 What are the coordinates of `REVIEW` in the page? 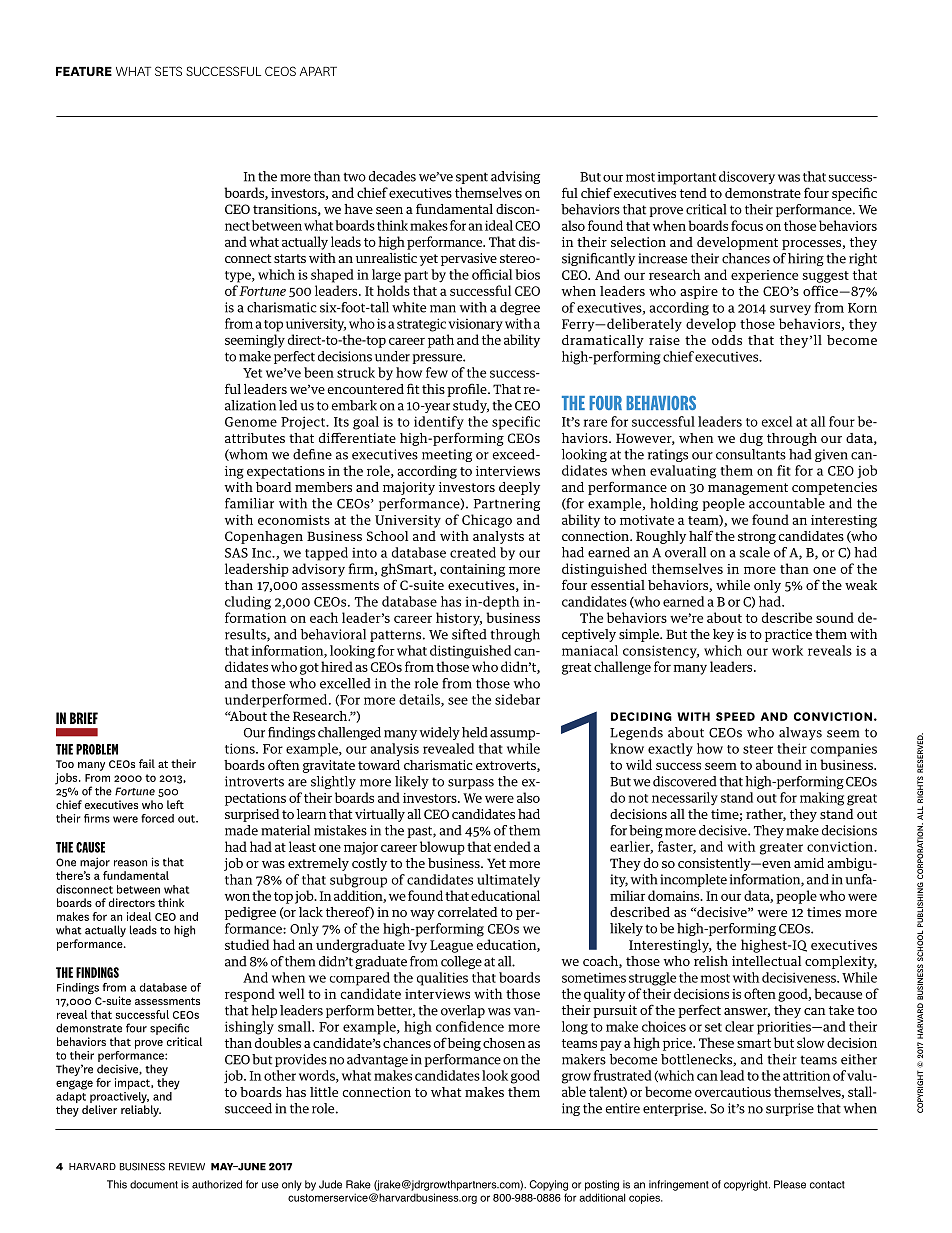 It's located at (187, 1167).
